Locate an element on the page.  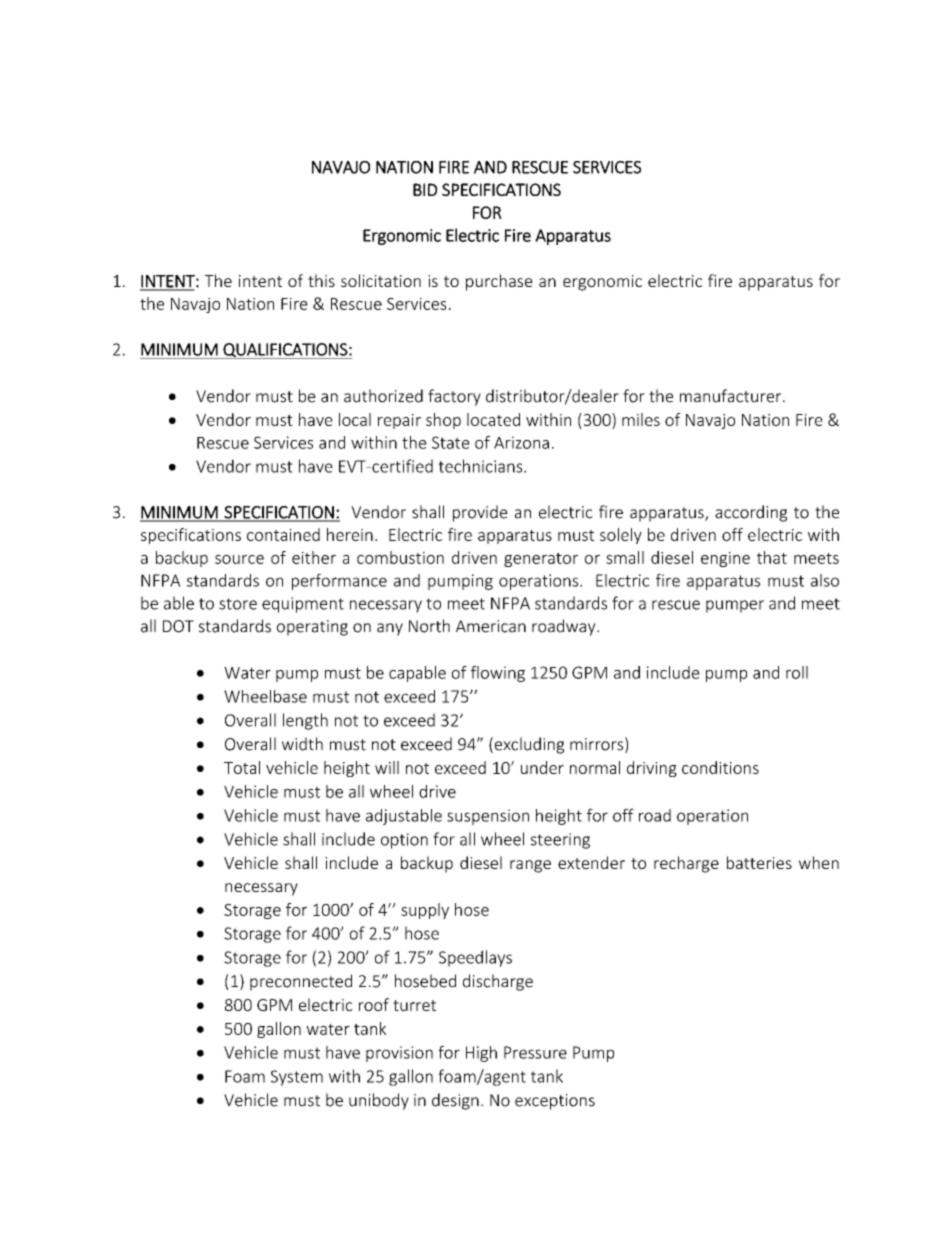
conditions is located at coordinates (720, 767).
